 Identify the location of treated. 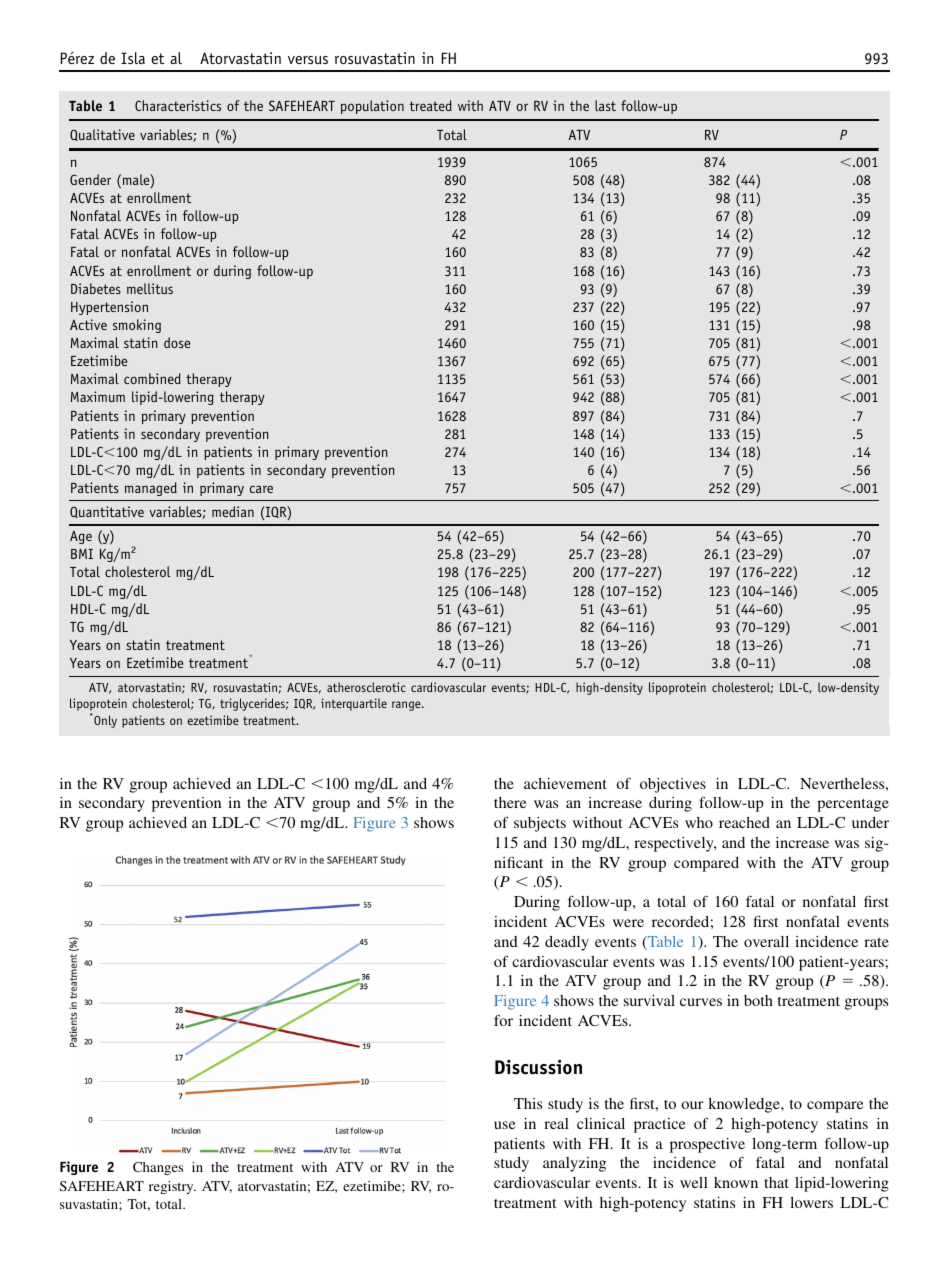
(431, 105).
